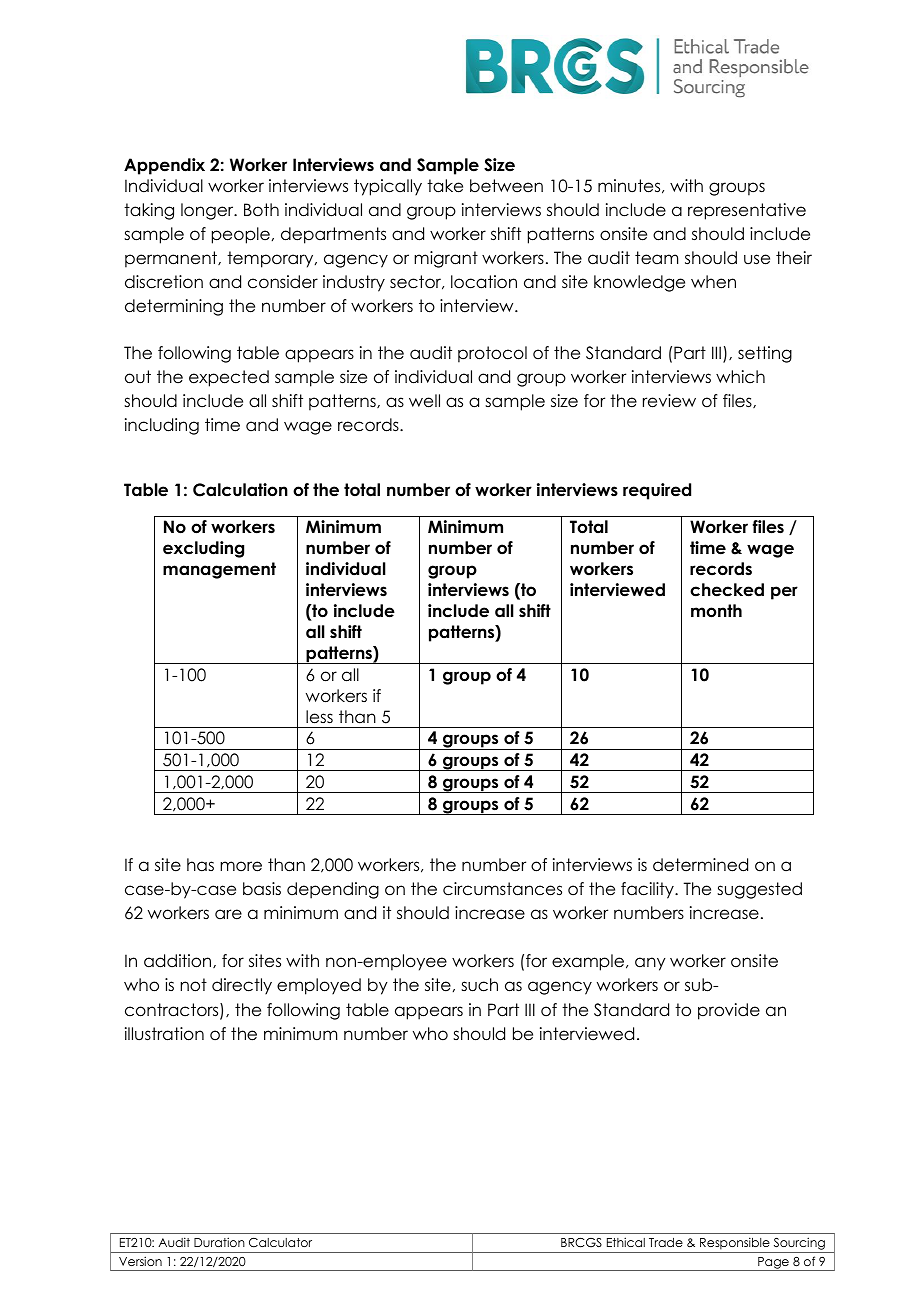 The image size is (924, 1308). What do you see at coordinates (747, 211) in the page?
I see `representative` at bounding box center [747, 211].
